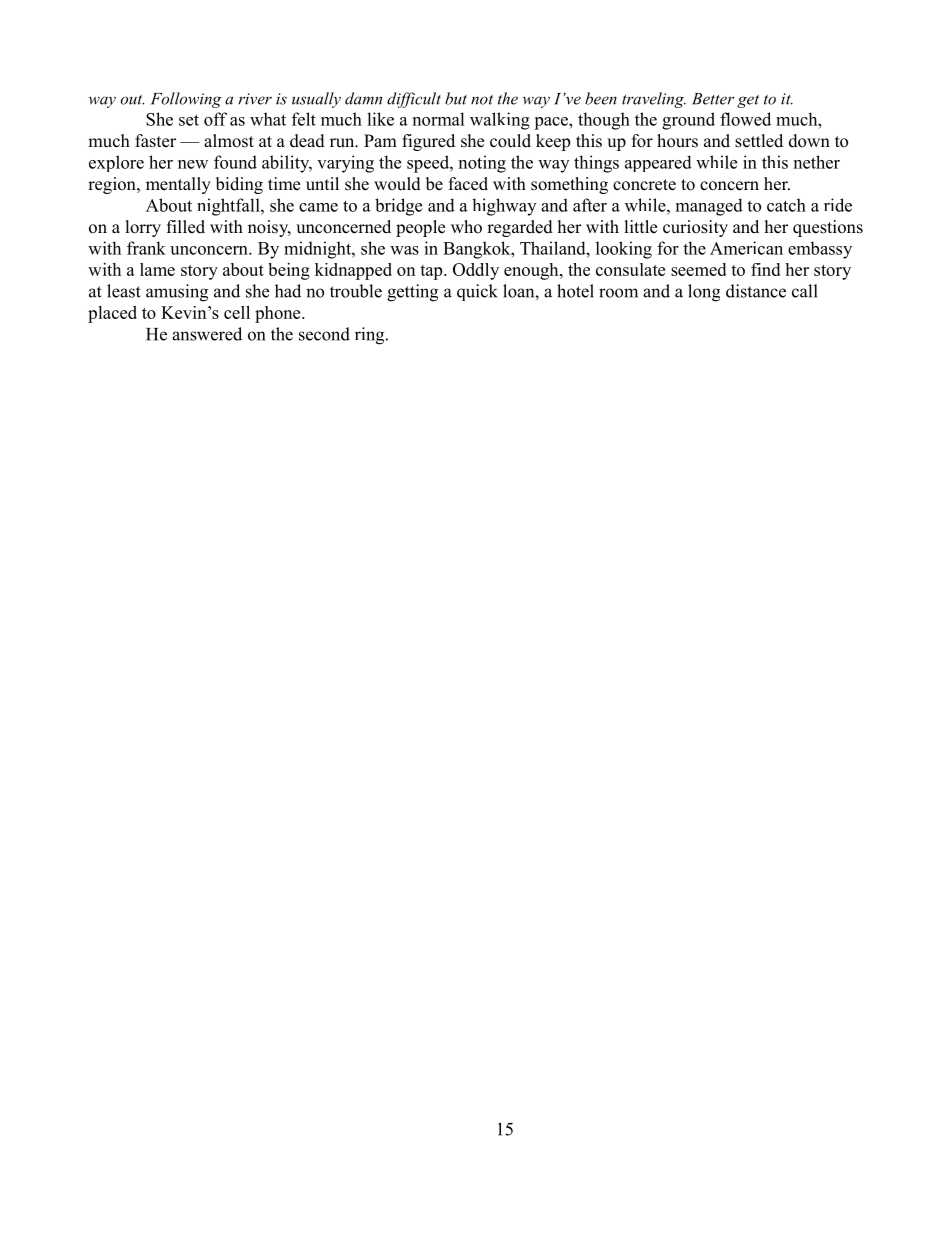  What do you see at coordinates (404, 250) in the image?
I see `was` at bounding box center [404, 250].
